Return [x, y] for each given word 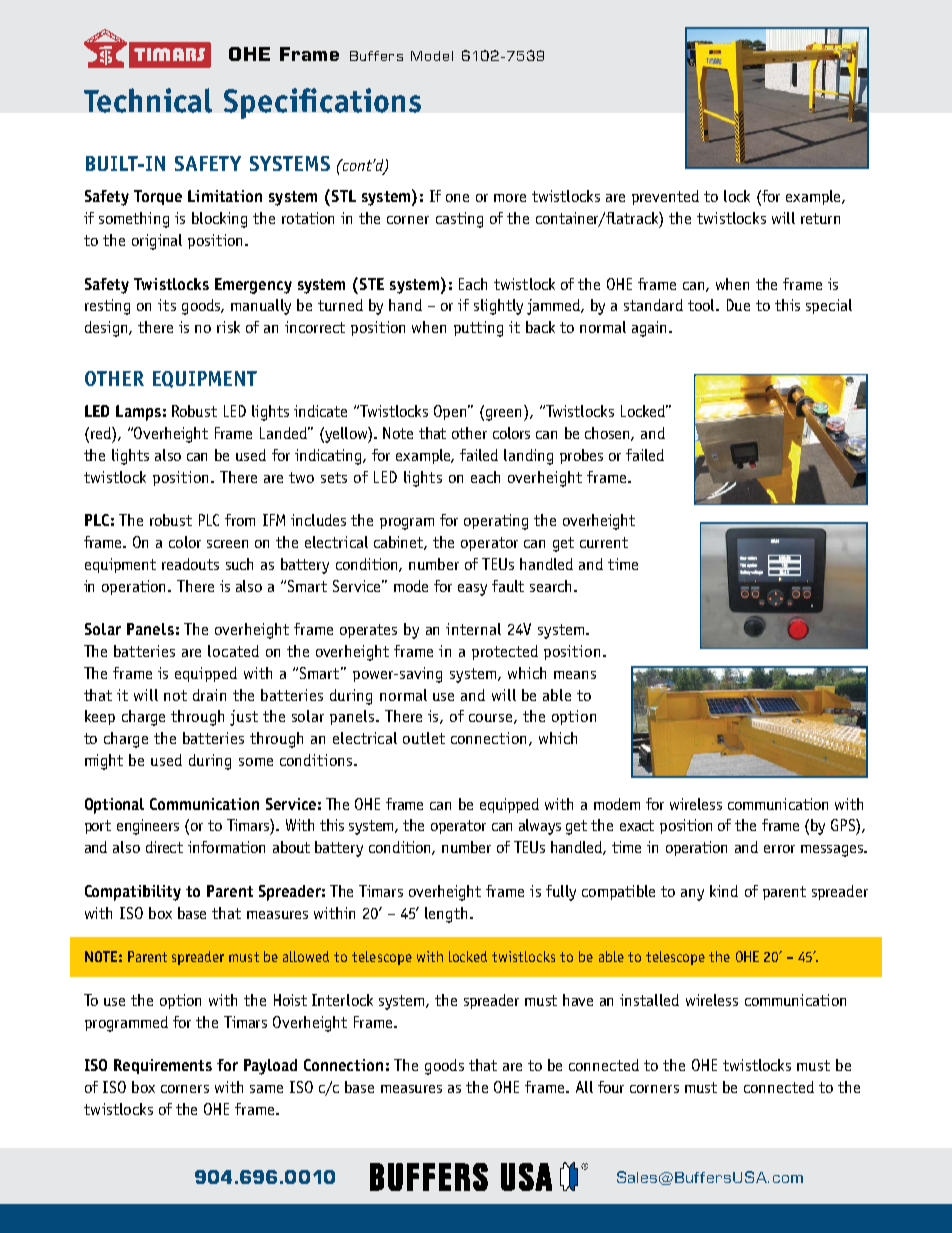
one [457, 198]
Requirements [163, 1066]
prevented [665, 197]
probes [581, 456]
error [779, 849]
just [244, 718]
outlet [424, 738]
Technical [148, 100]
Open [451, 412]
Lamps [138, 413]
